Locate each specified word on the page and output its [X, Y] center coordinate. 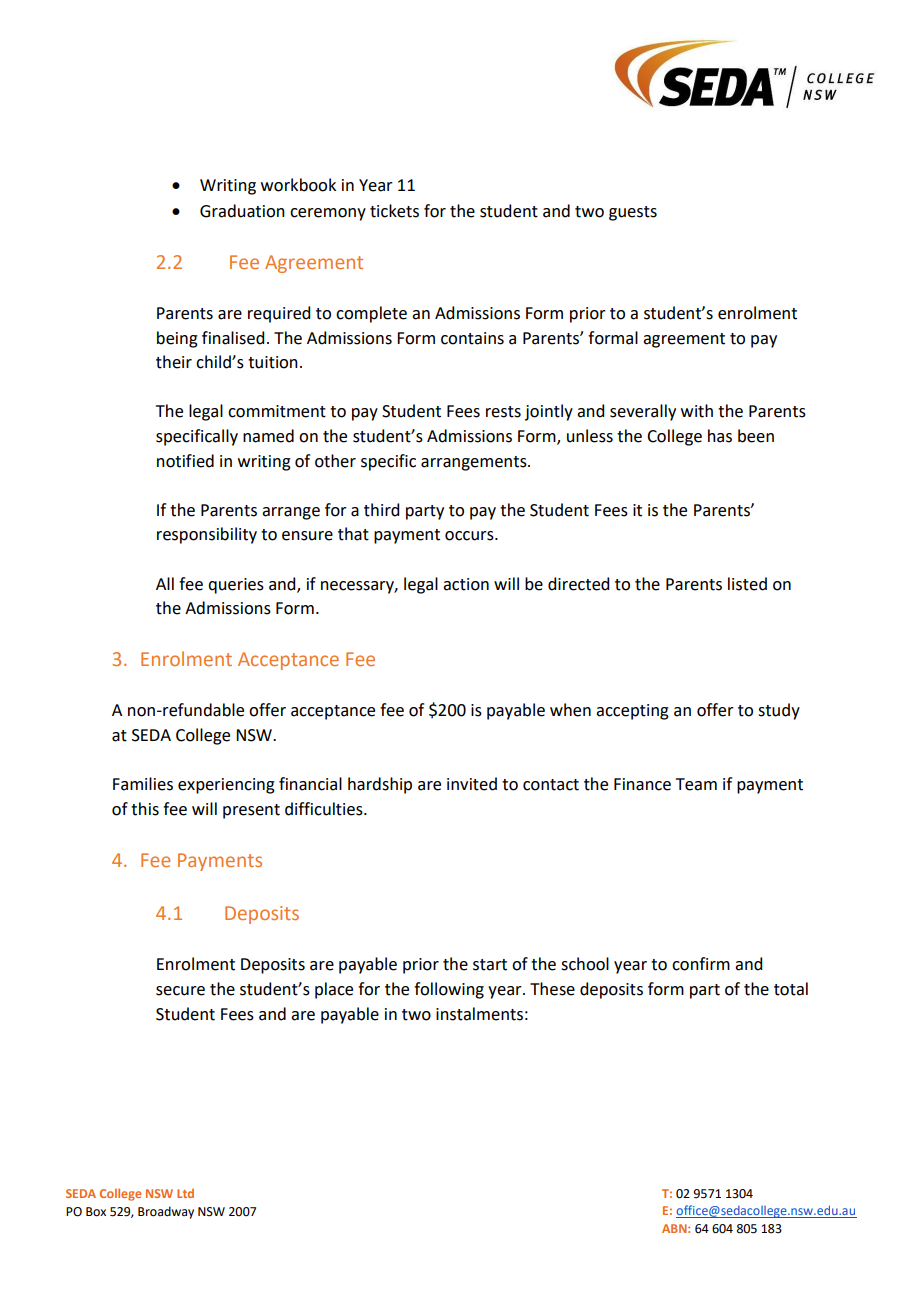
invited [472, 784]
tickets [394, 211]
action [466, 584]
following [449, 990]
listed [747, 584]
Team [696, 784]
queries [236, 586]
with [697, 411]
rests [503, 412]
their [174, 362]
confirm [701, 964]
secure [180, 991]
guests [633, 213]
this [145, 809]
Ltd [185, 1193]
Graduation [242, 211]
